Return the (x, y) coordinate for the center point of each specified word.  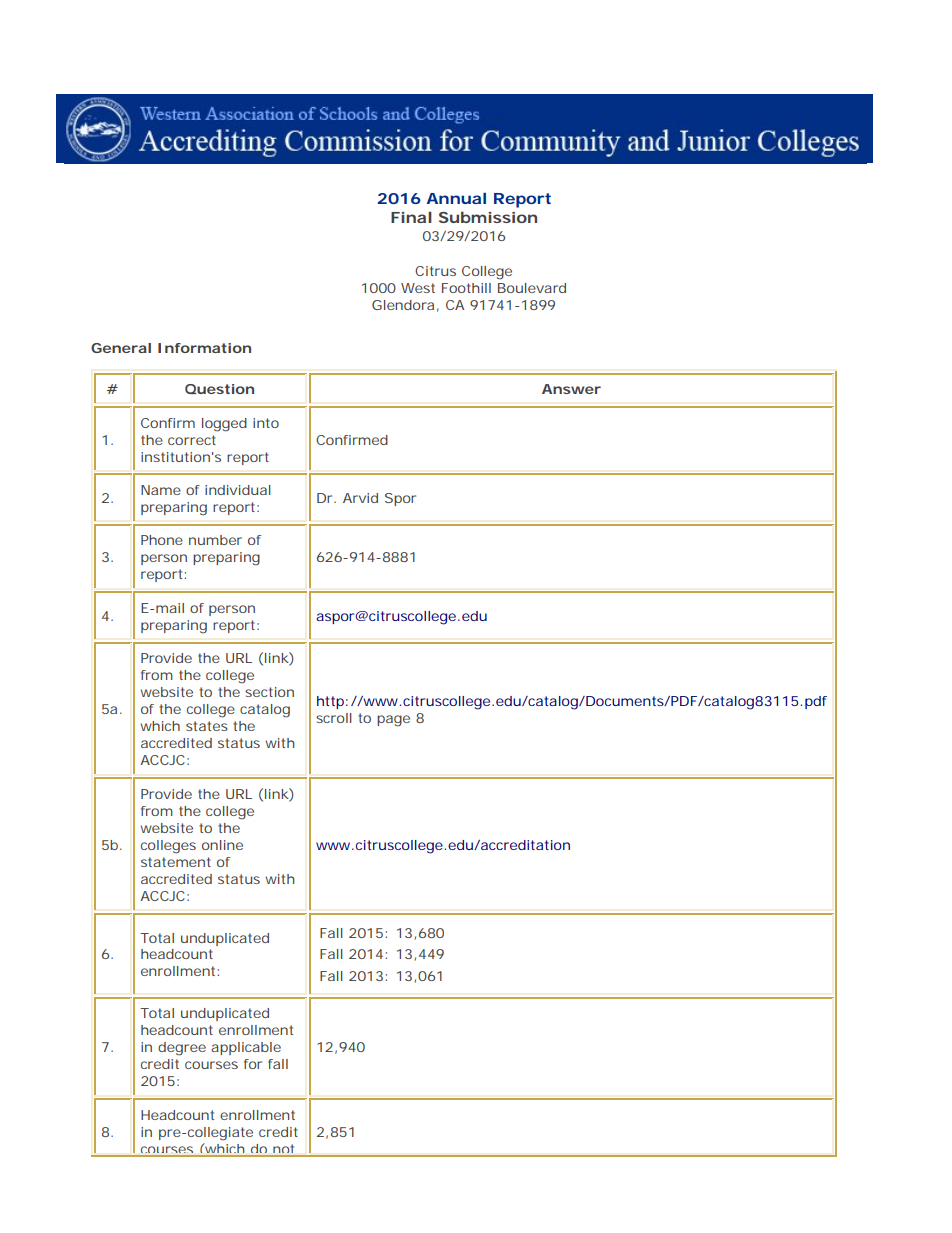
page (393, 721)
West (418, 288)
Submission (488, 217)
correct (192, 440)
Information (204, 348)
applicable (246, 1048)
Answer (571, 389)
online (222, 845)
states (207, 726)
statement (176, 862)
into (266, 423)
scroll (334, 718)
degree (182, 1049)
